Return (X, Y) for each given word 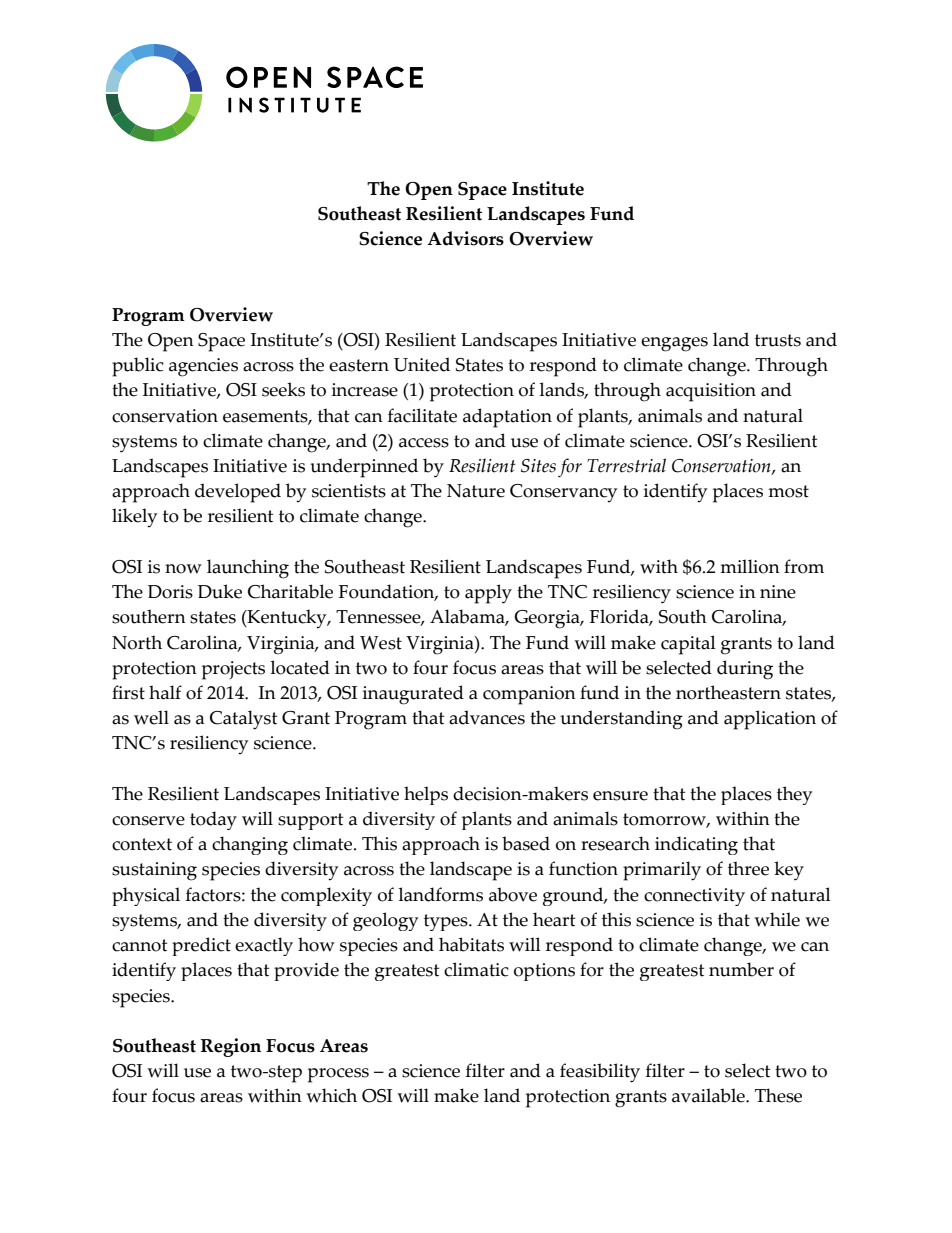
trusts (778, 340)
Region (231, 1047)
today (213, 820)
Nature (476, 491)
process (338, 1075)
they (794, 795)
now (183, 569)
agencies (203, 367)
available (709, 1095)
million (750, 566)
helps (426, 795)
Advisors (465, 238)
